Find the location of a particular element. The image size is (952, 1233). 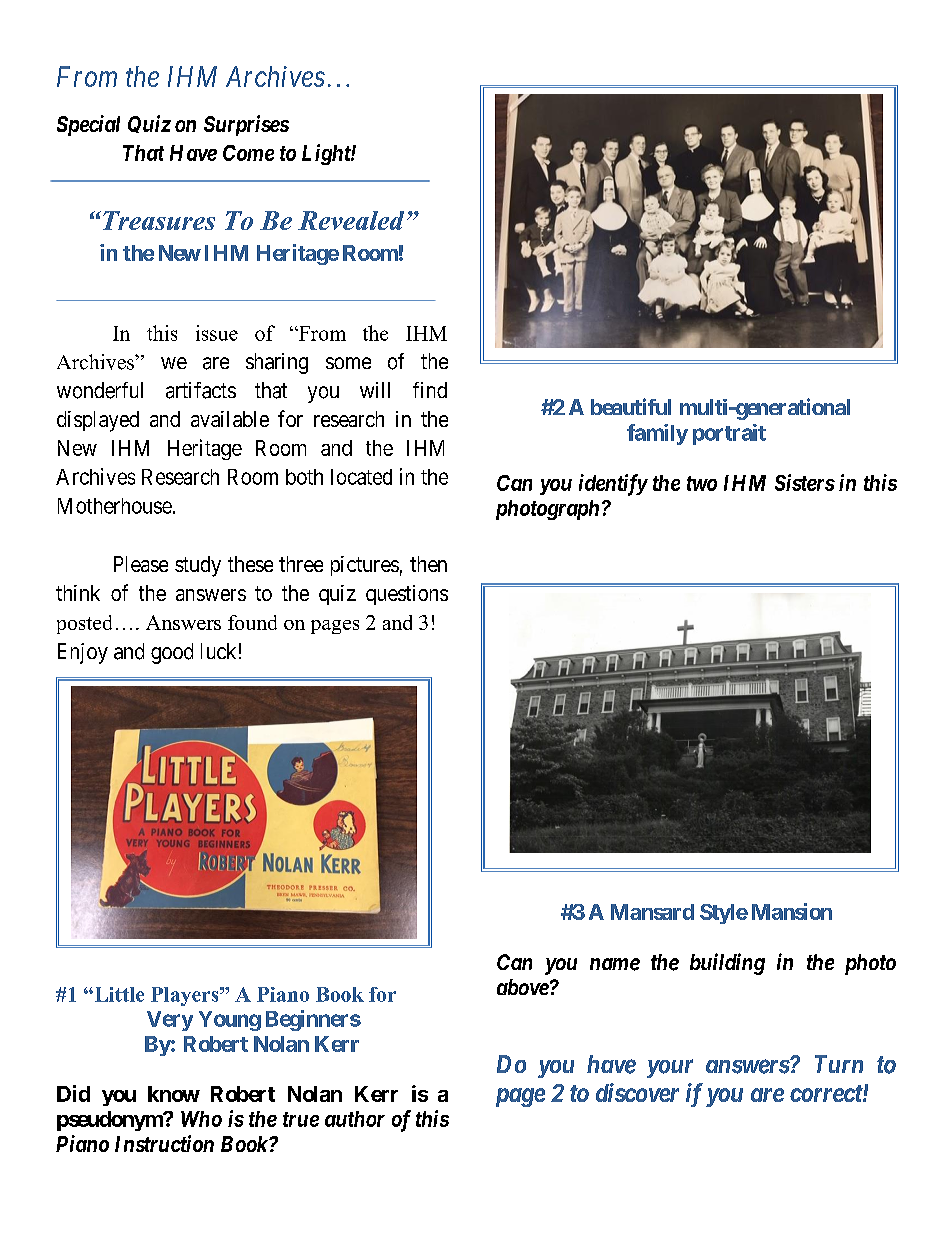

Revealed is located at coordinates (351, 220).
